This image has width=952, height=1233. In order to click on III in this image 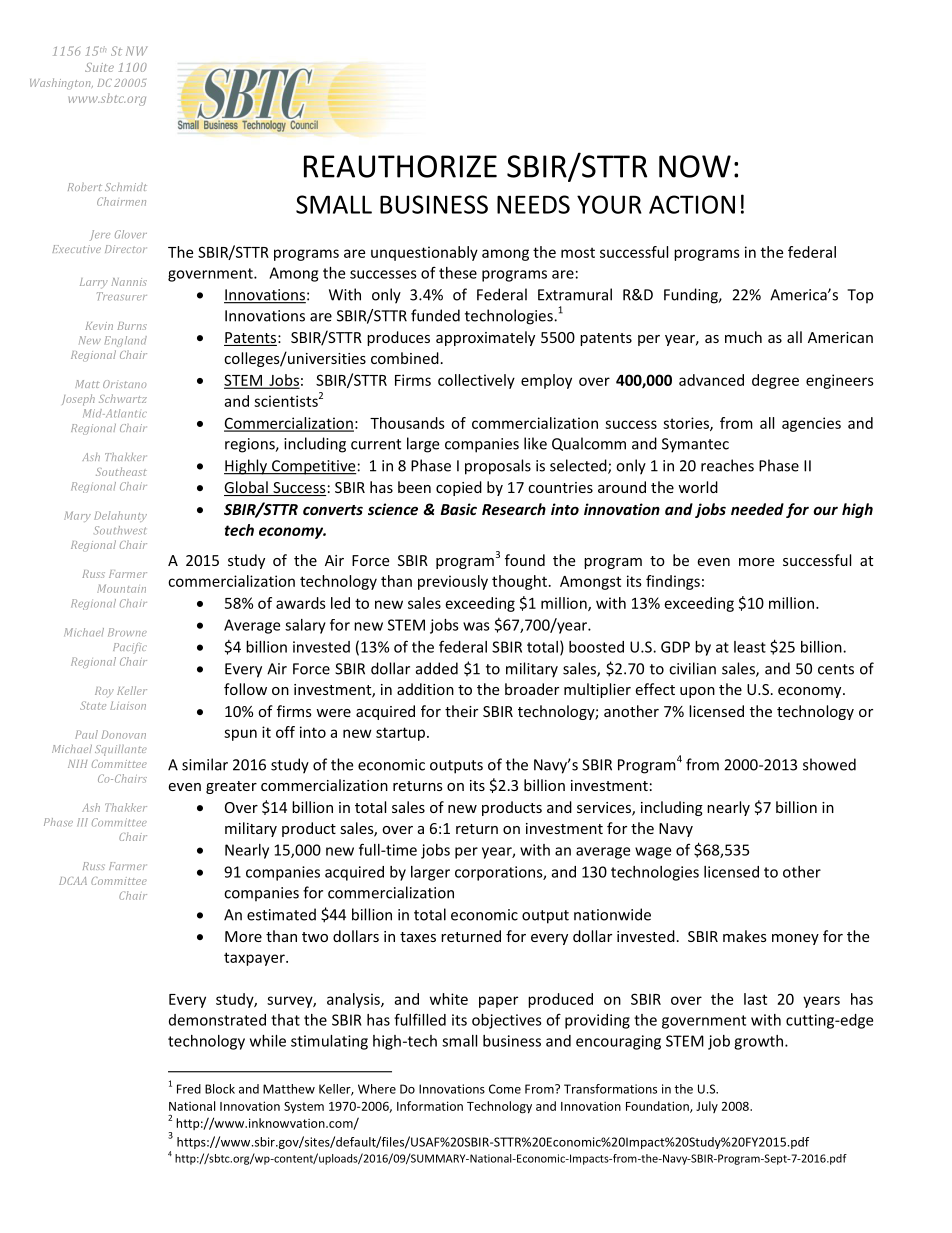, I will do `click(82, 822)`.
